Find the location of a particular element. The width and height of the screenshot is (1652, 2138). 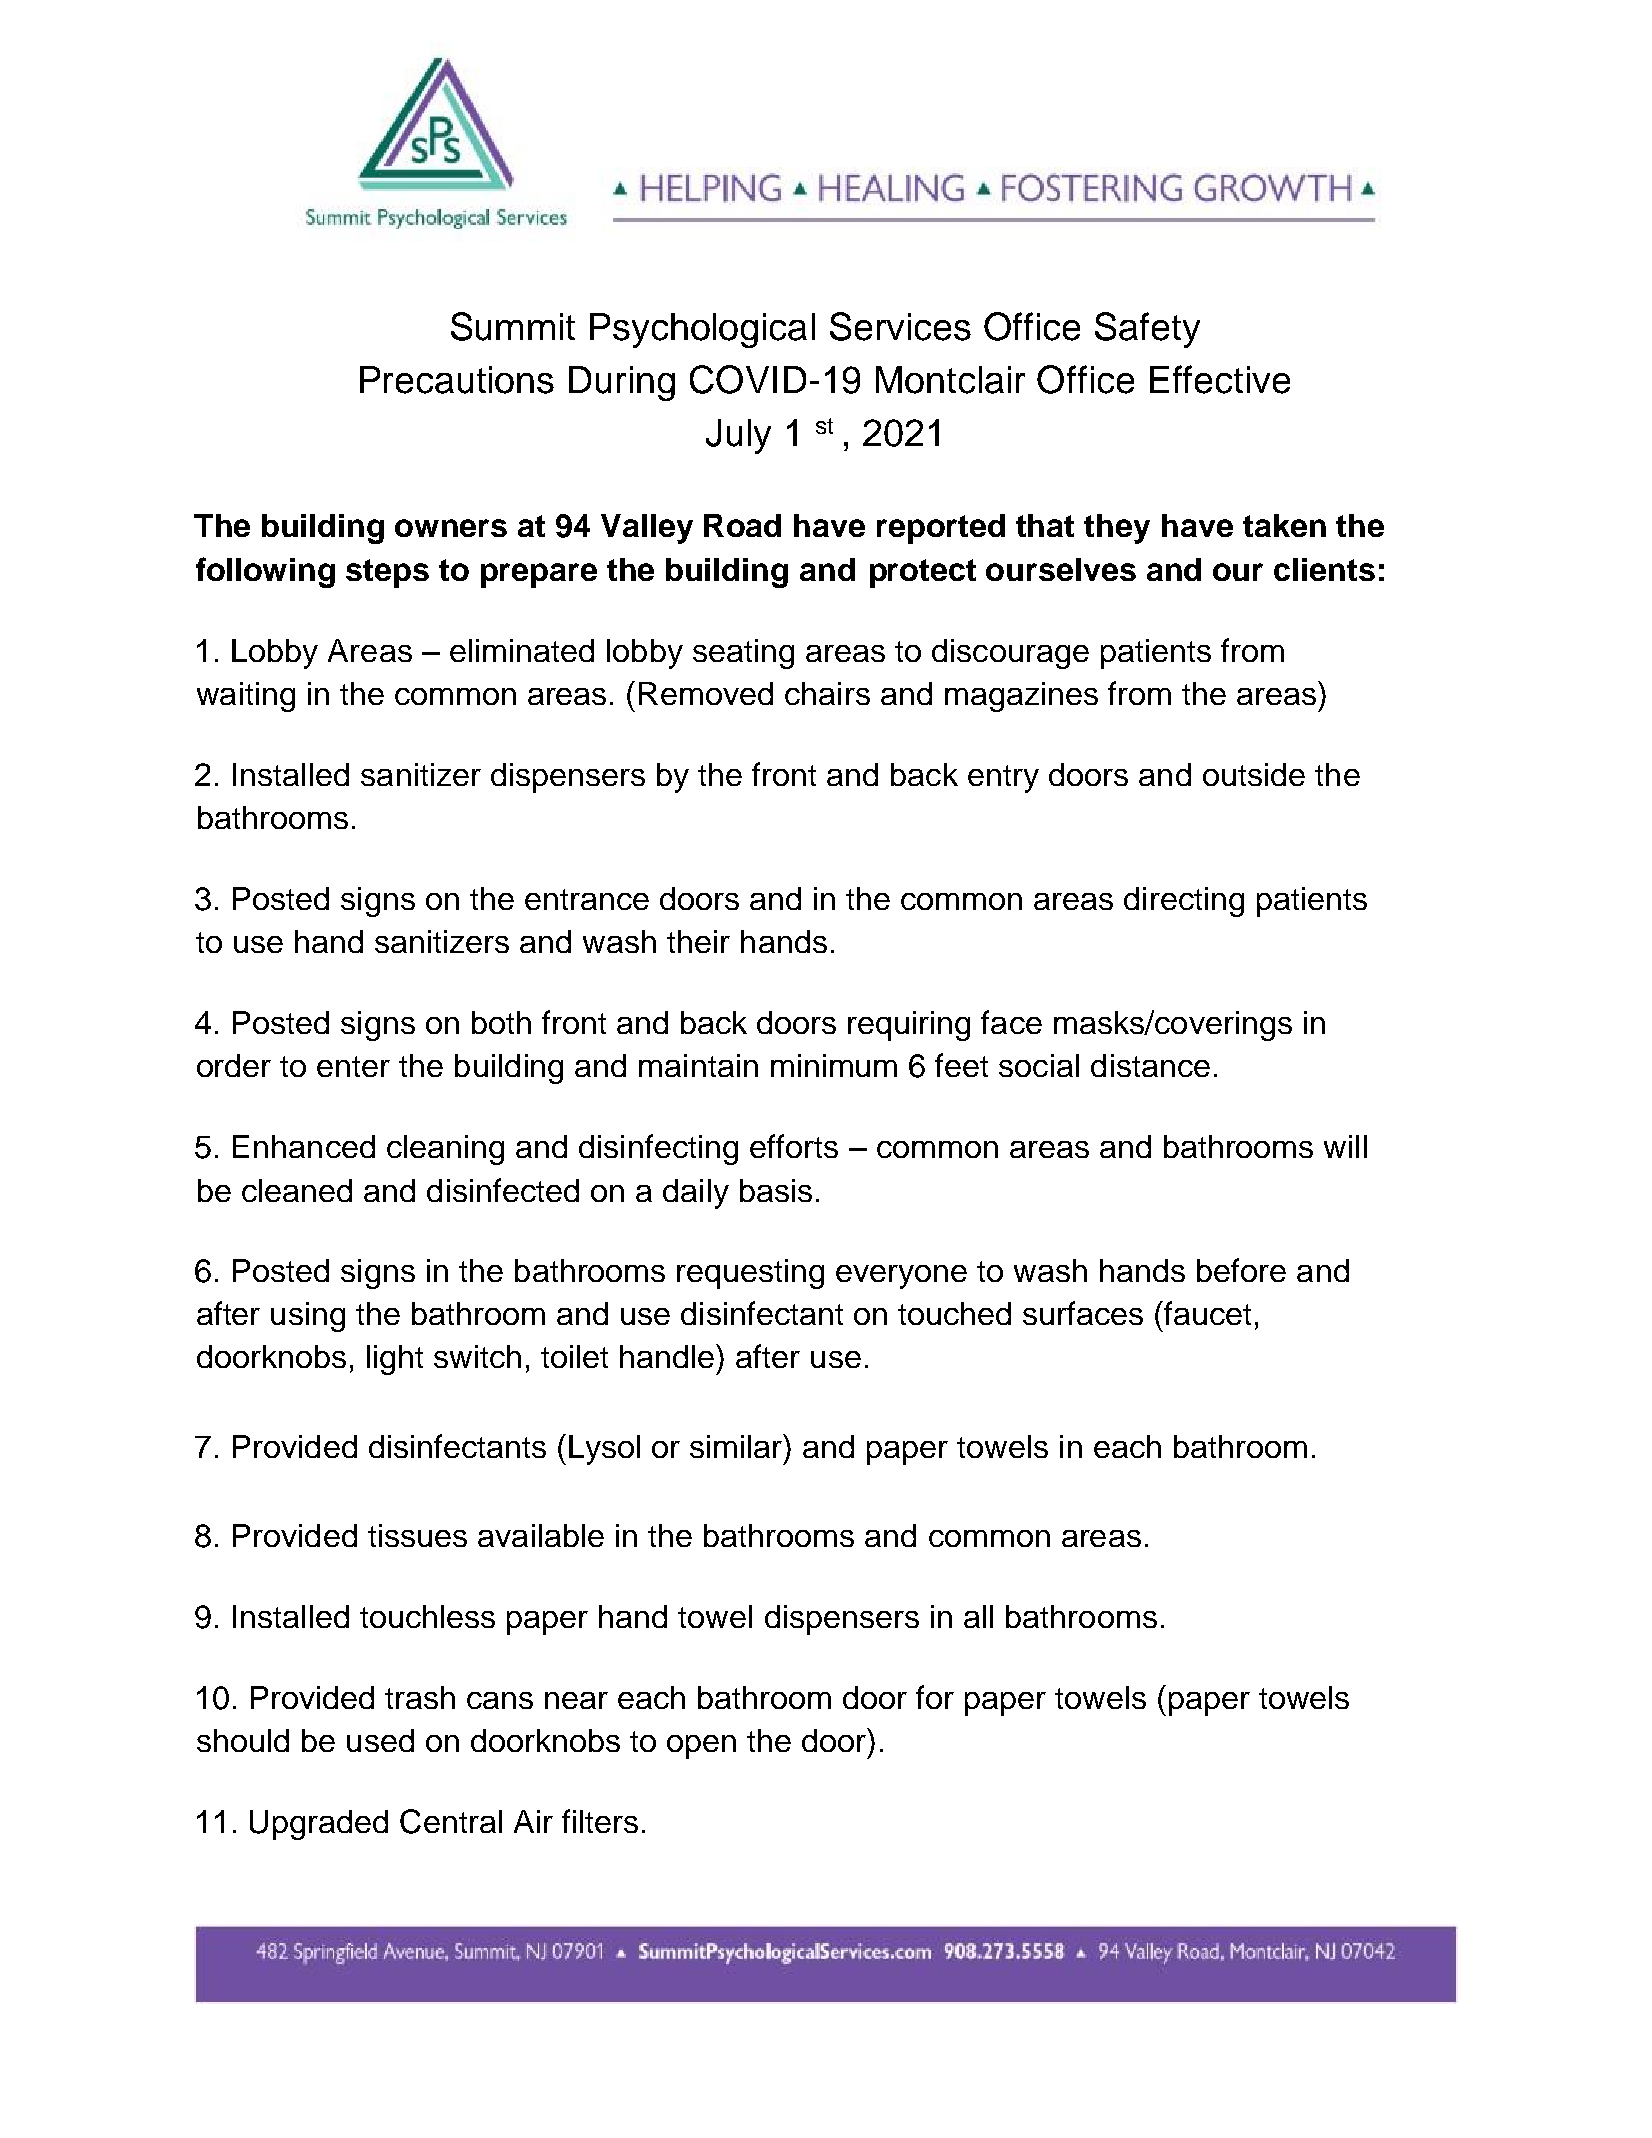

open is located at coordinates (701, 1747).
